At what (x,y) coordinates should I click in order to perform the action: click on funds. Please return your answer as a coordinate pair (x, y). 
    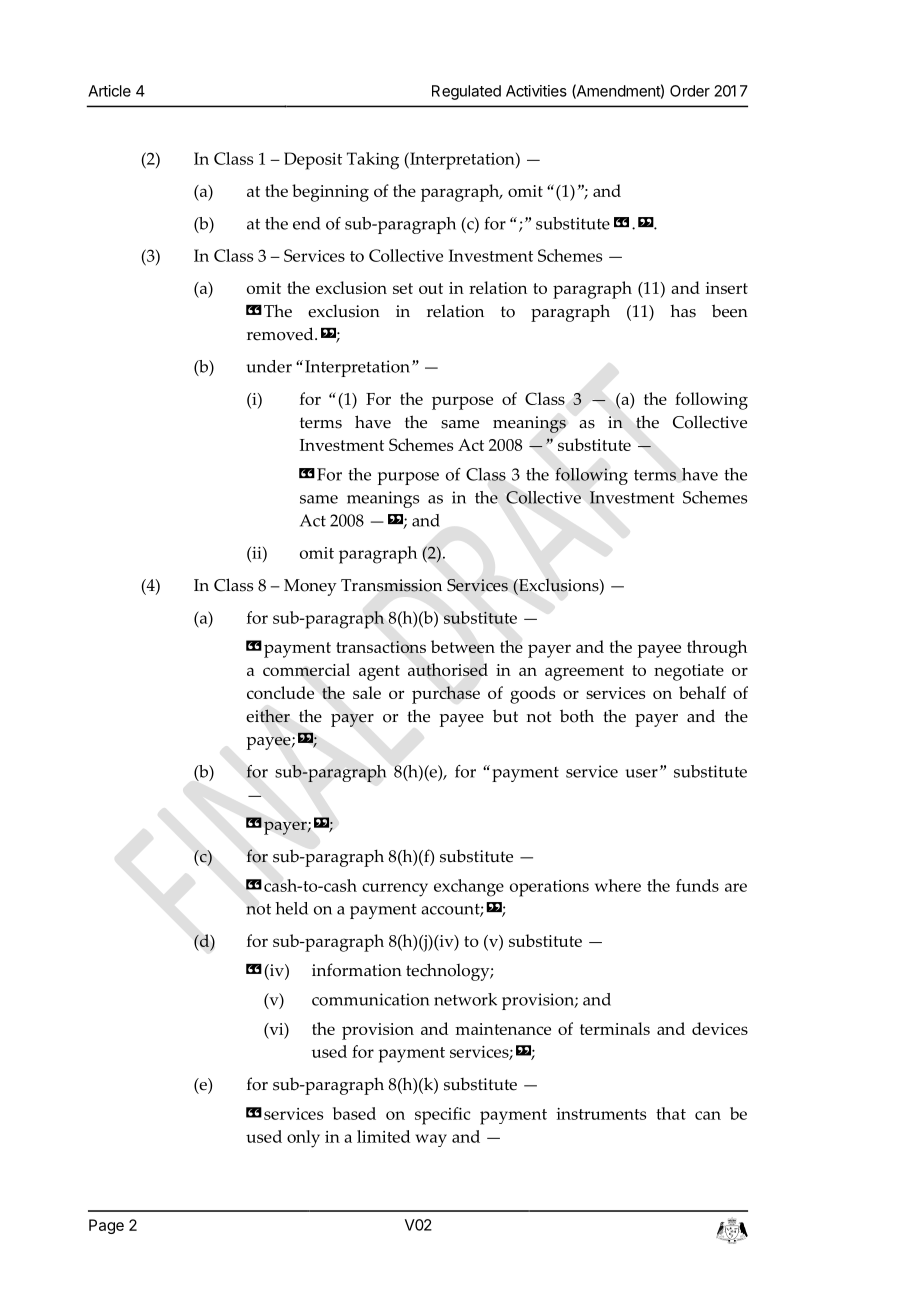
    Looking at the image, I should click on (697, 885).
